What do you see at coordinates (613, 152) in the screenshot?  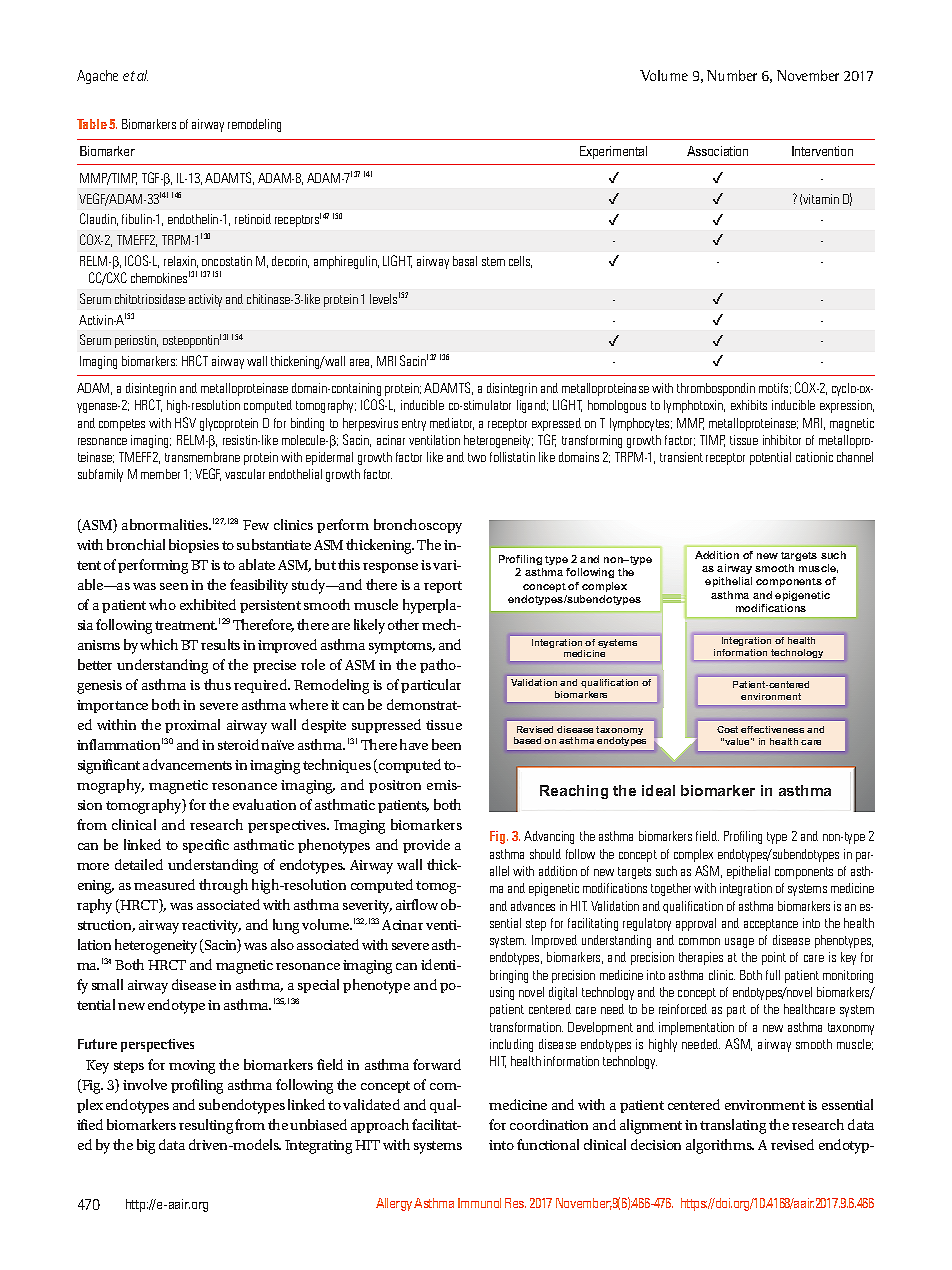 I see `Experimental` at bounding box center [613, 152].
